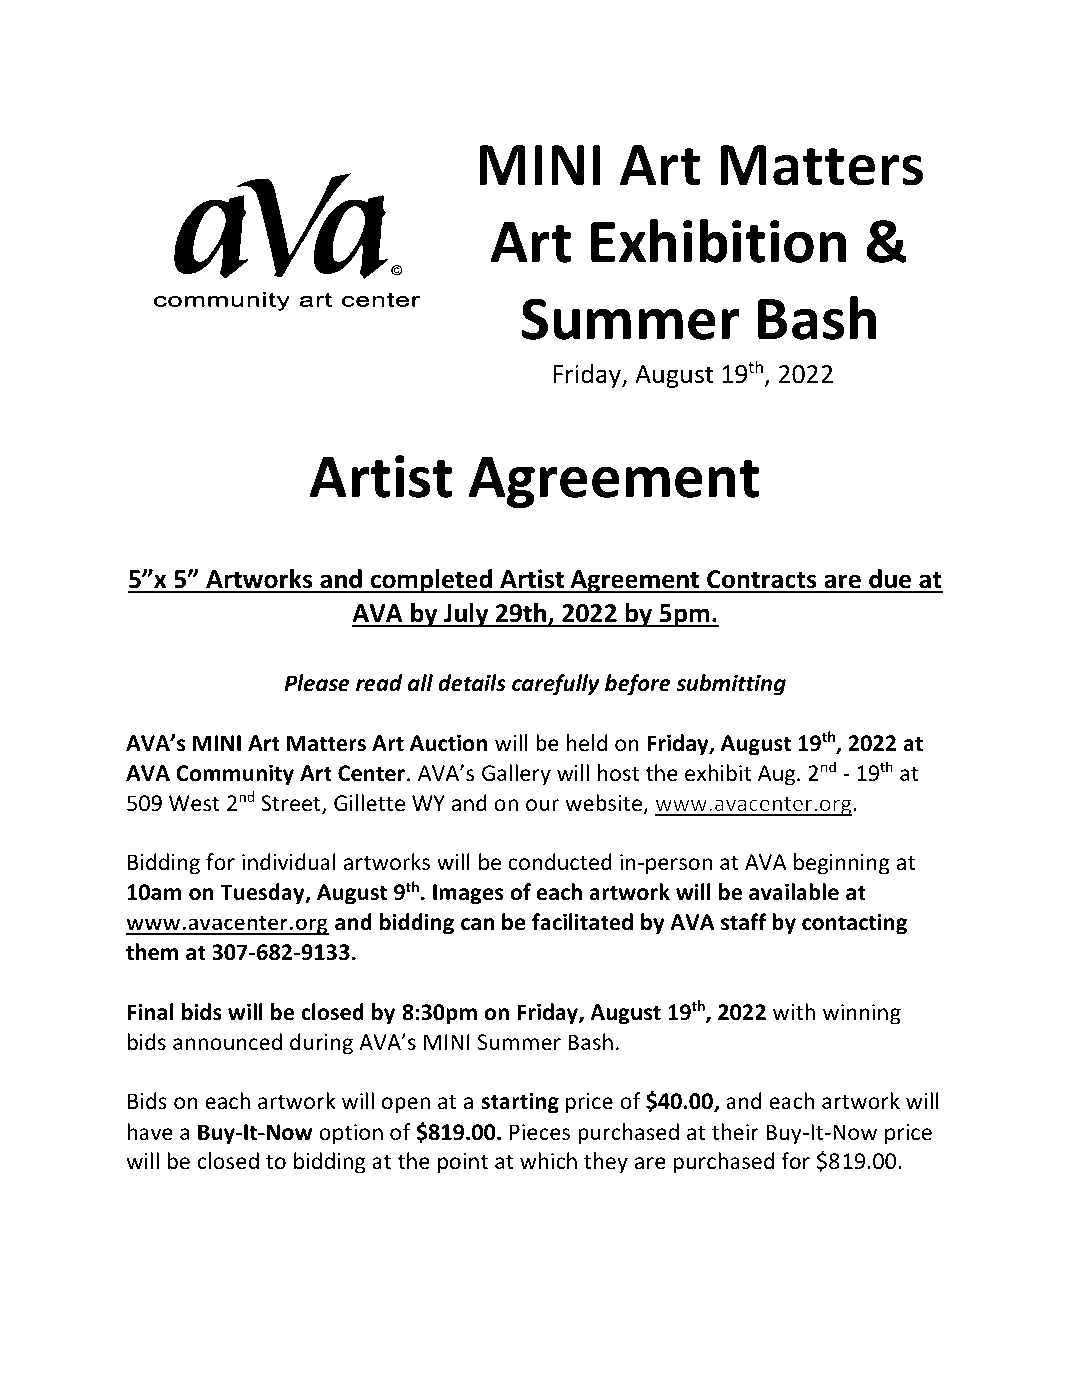 Image resolution: width=1071 pixels, height=1385 pixels. Describe the element at coordinates (150, 1132) in the screenshot. I see `have` at that location.
